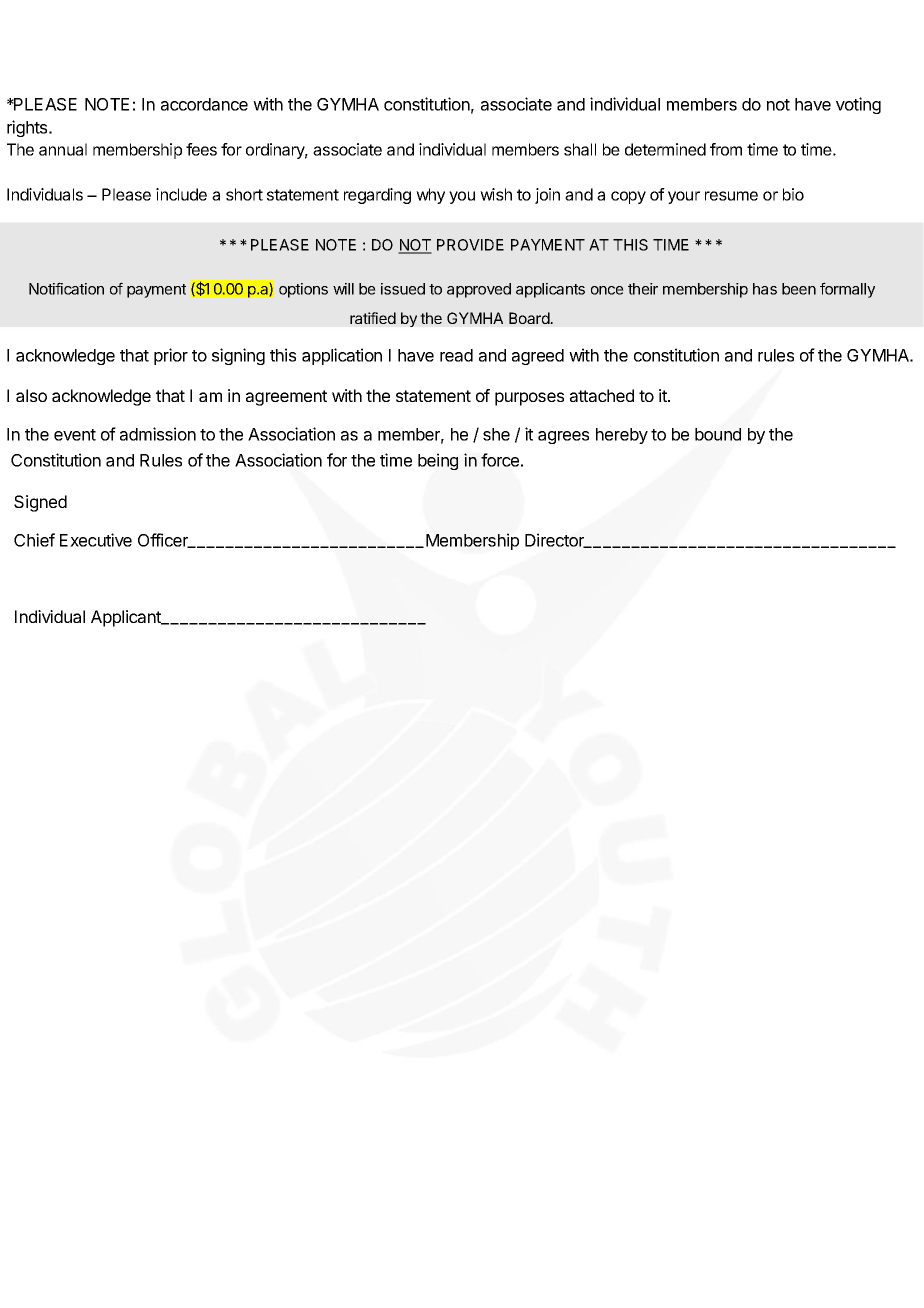 The width and height of the document is (924, 1308). I want to click on Executive, so click(96, 540).
